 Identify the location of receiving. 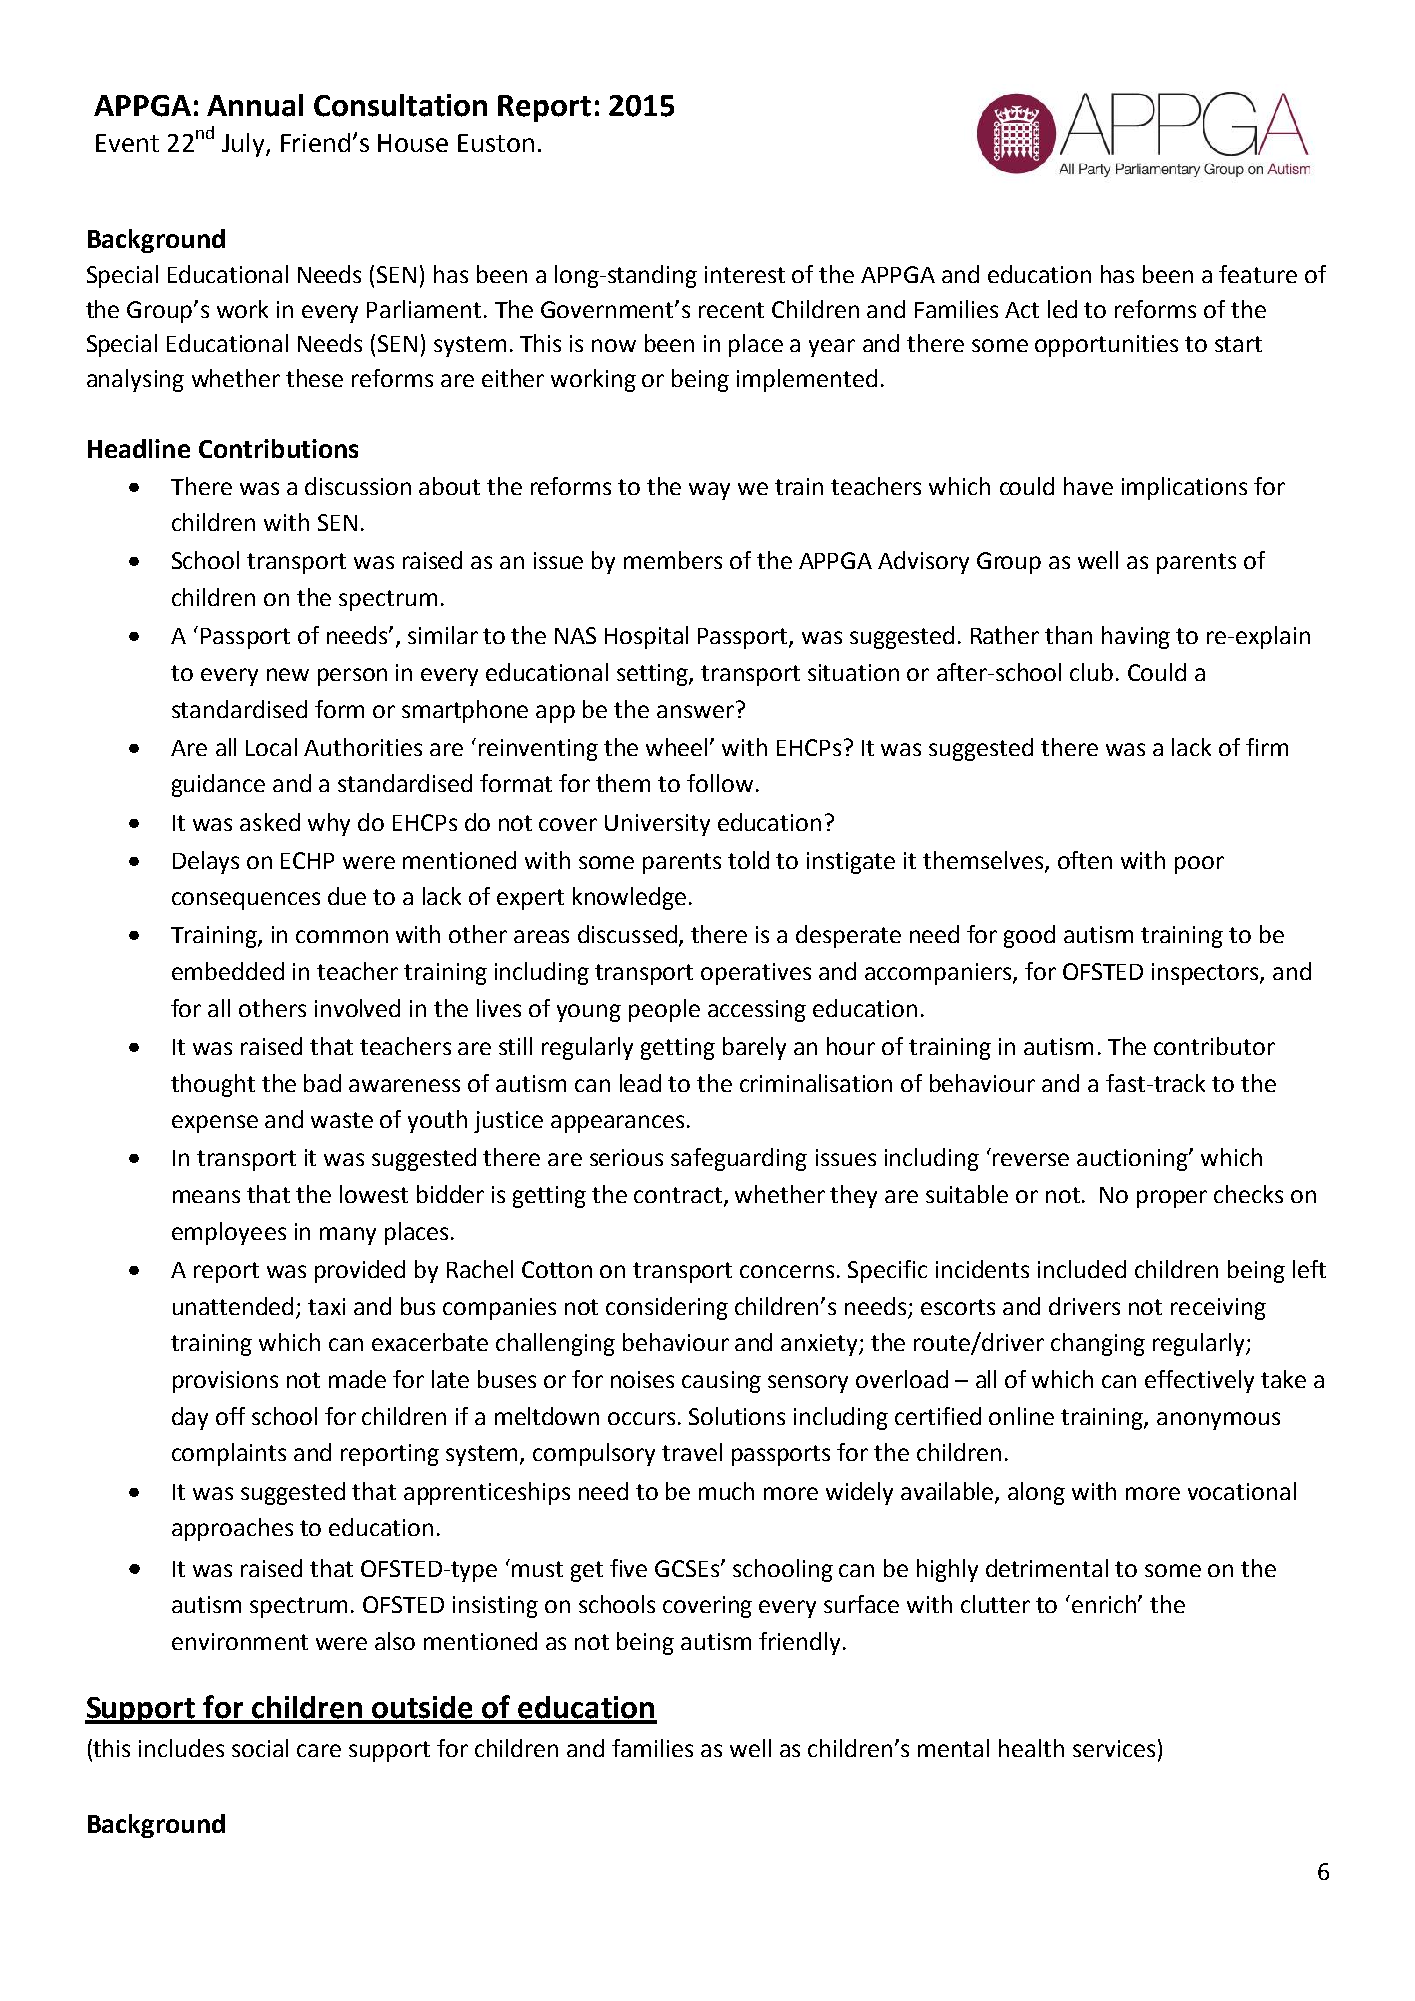
(1218, 1309).
